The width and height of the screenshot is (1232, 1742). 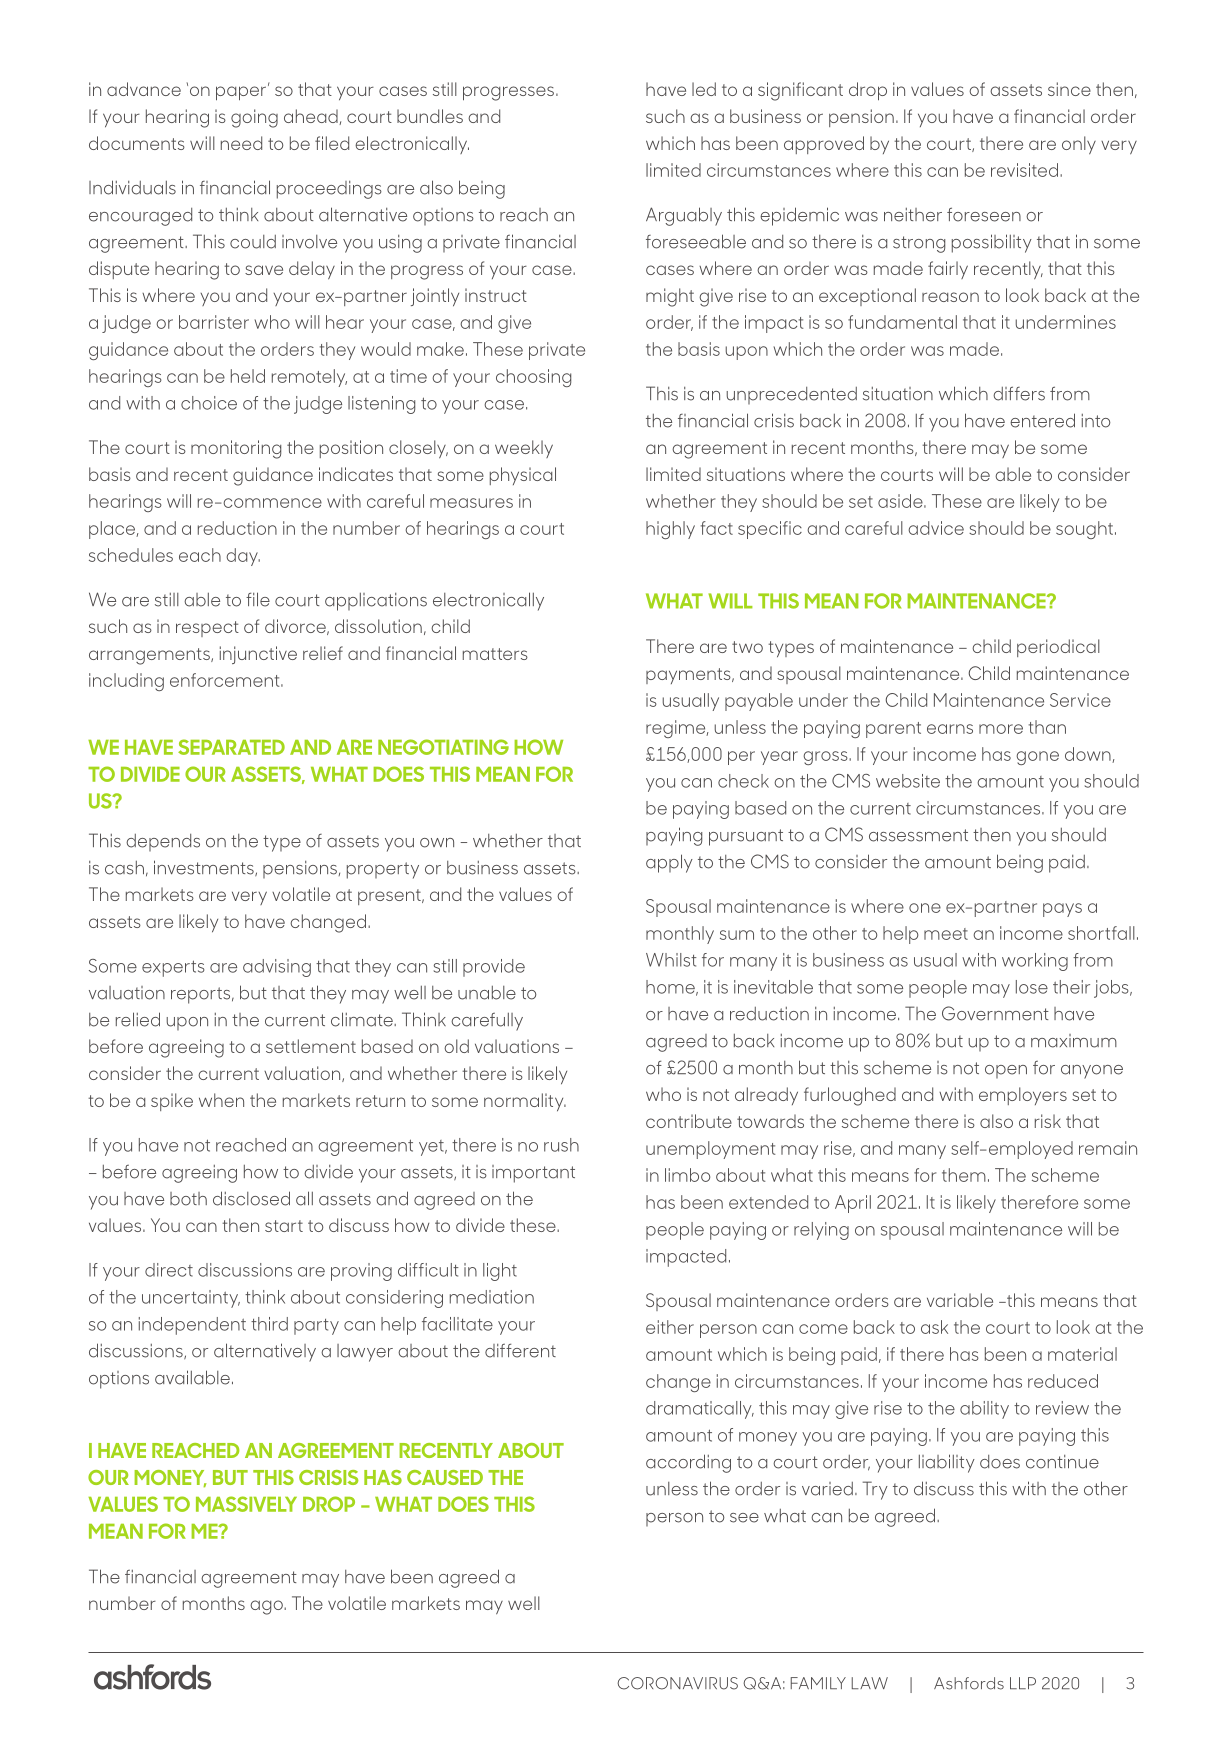 What do you see at coordinates (205, 868) in the screenshot?
I see `investments` at bounding box center [205, 868].
